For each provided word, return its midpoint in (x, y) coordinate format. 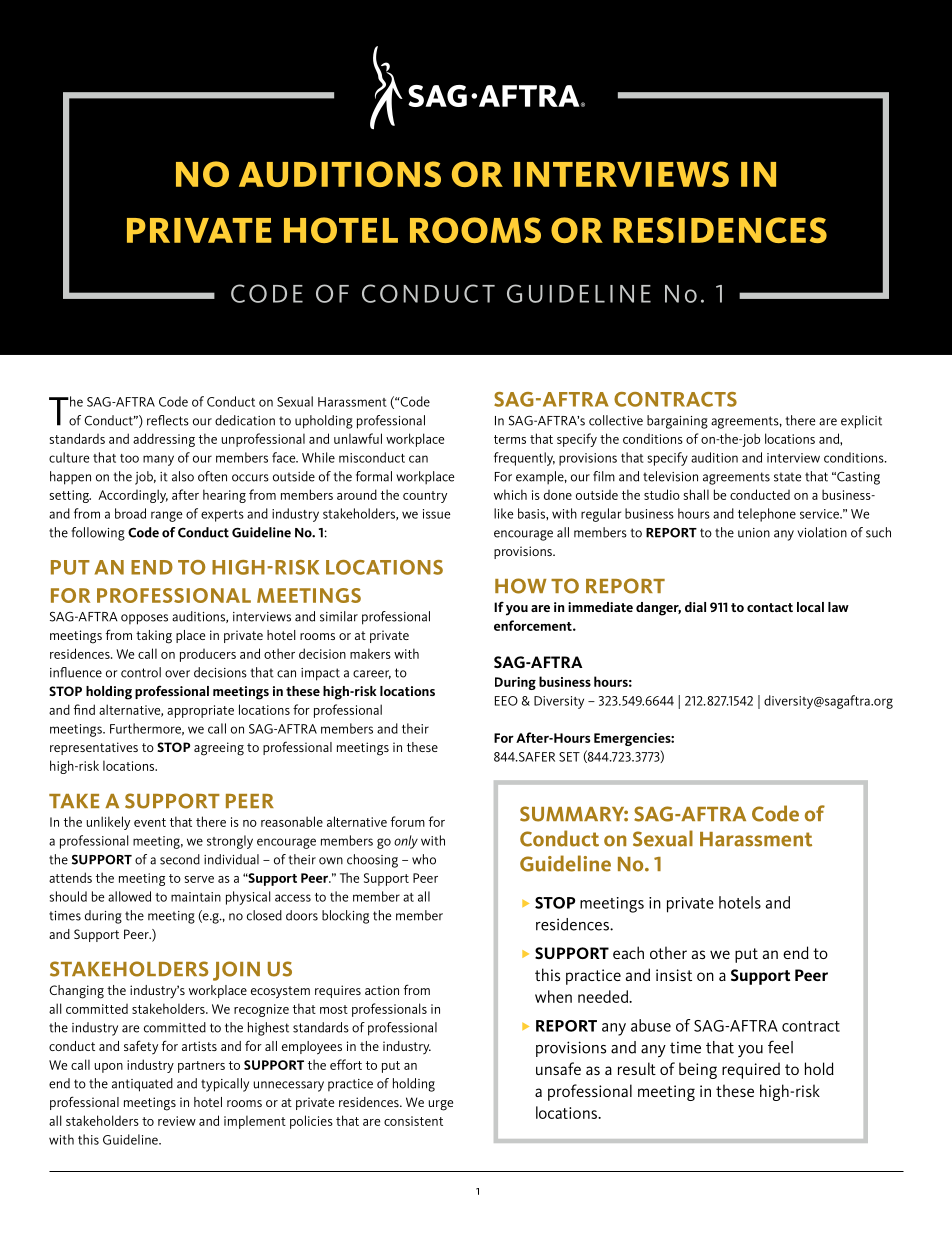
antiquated (142, 1085)
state (787, 477)
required (751, 1070)
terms (510, 439)
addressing (164, 440)
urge (441, 1105)
